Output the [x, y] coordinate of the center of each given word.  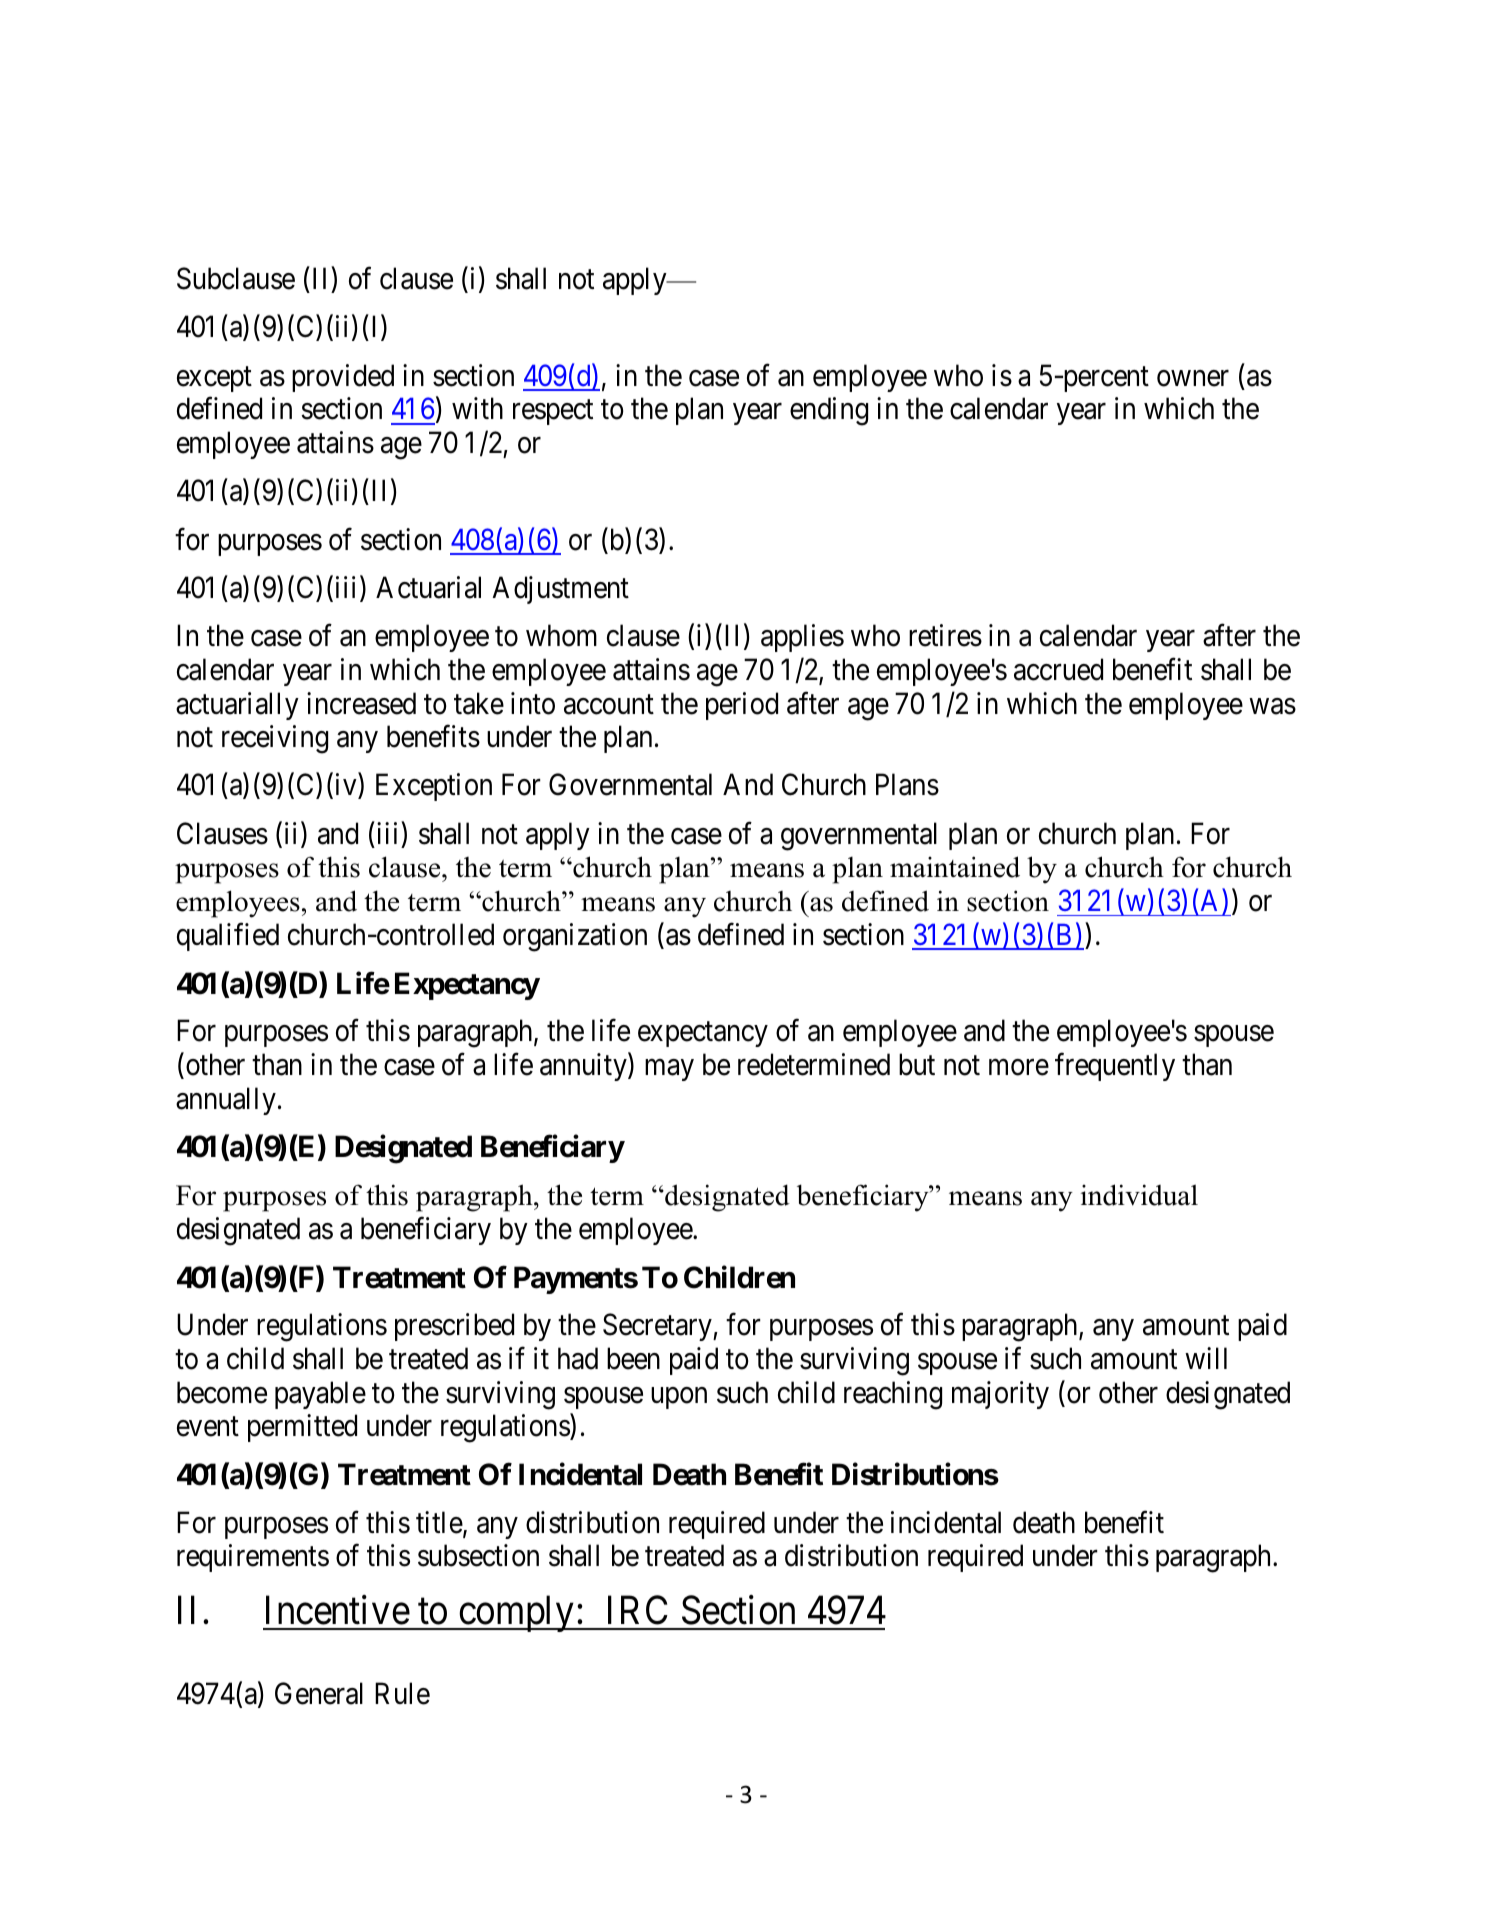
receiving [275, 739]
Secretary [658, 1327]
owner [1193, 378]
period [742, 706]
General [319, 1693]
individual [1139, 1195]
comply [517, 1613]
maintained [955, 867]
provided [343, 378]
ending [829, 411]
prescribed [454, 1327]
